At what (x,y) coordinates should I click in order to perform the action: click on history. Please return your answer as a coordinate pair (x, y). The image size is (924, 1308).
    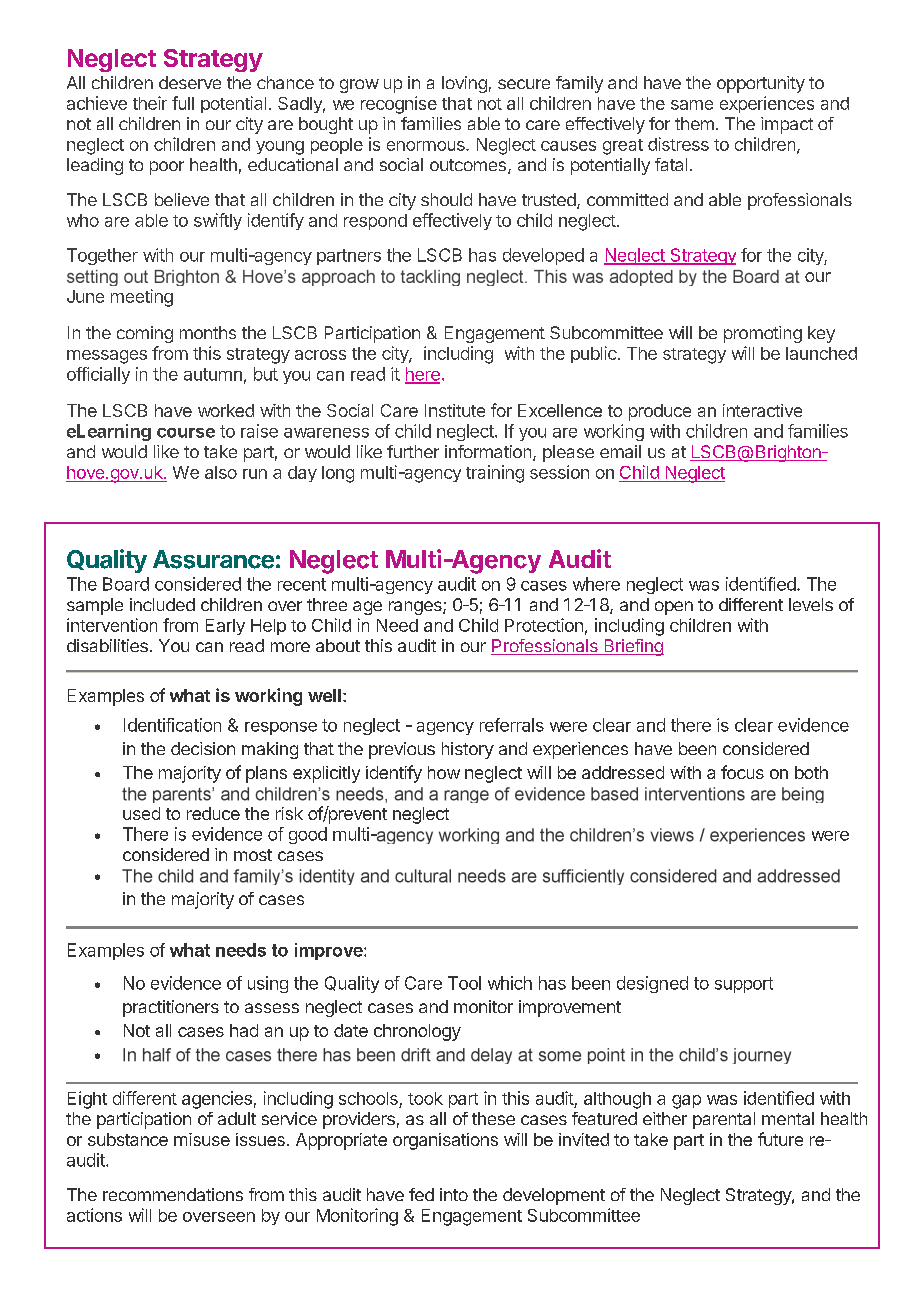
    Looking at the image, I should click on (468, 750).
